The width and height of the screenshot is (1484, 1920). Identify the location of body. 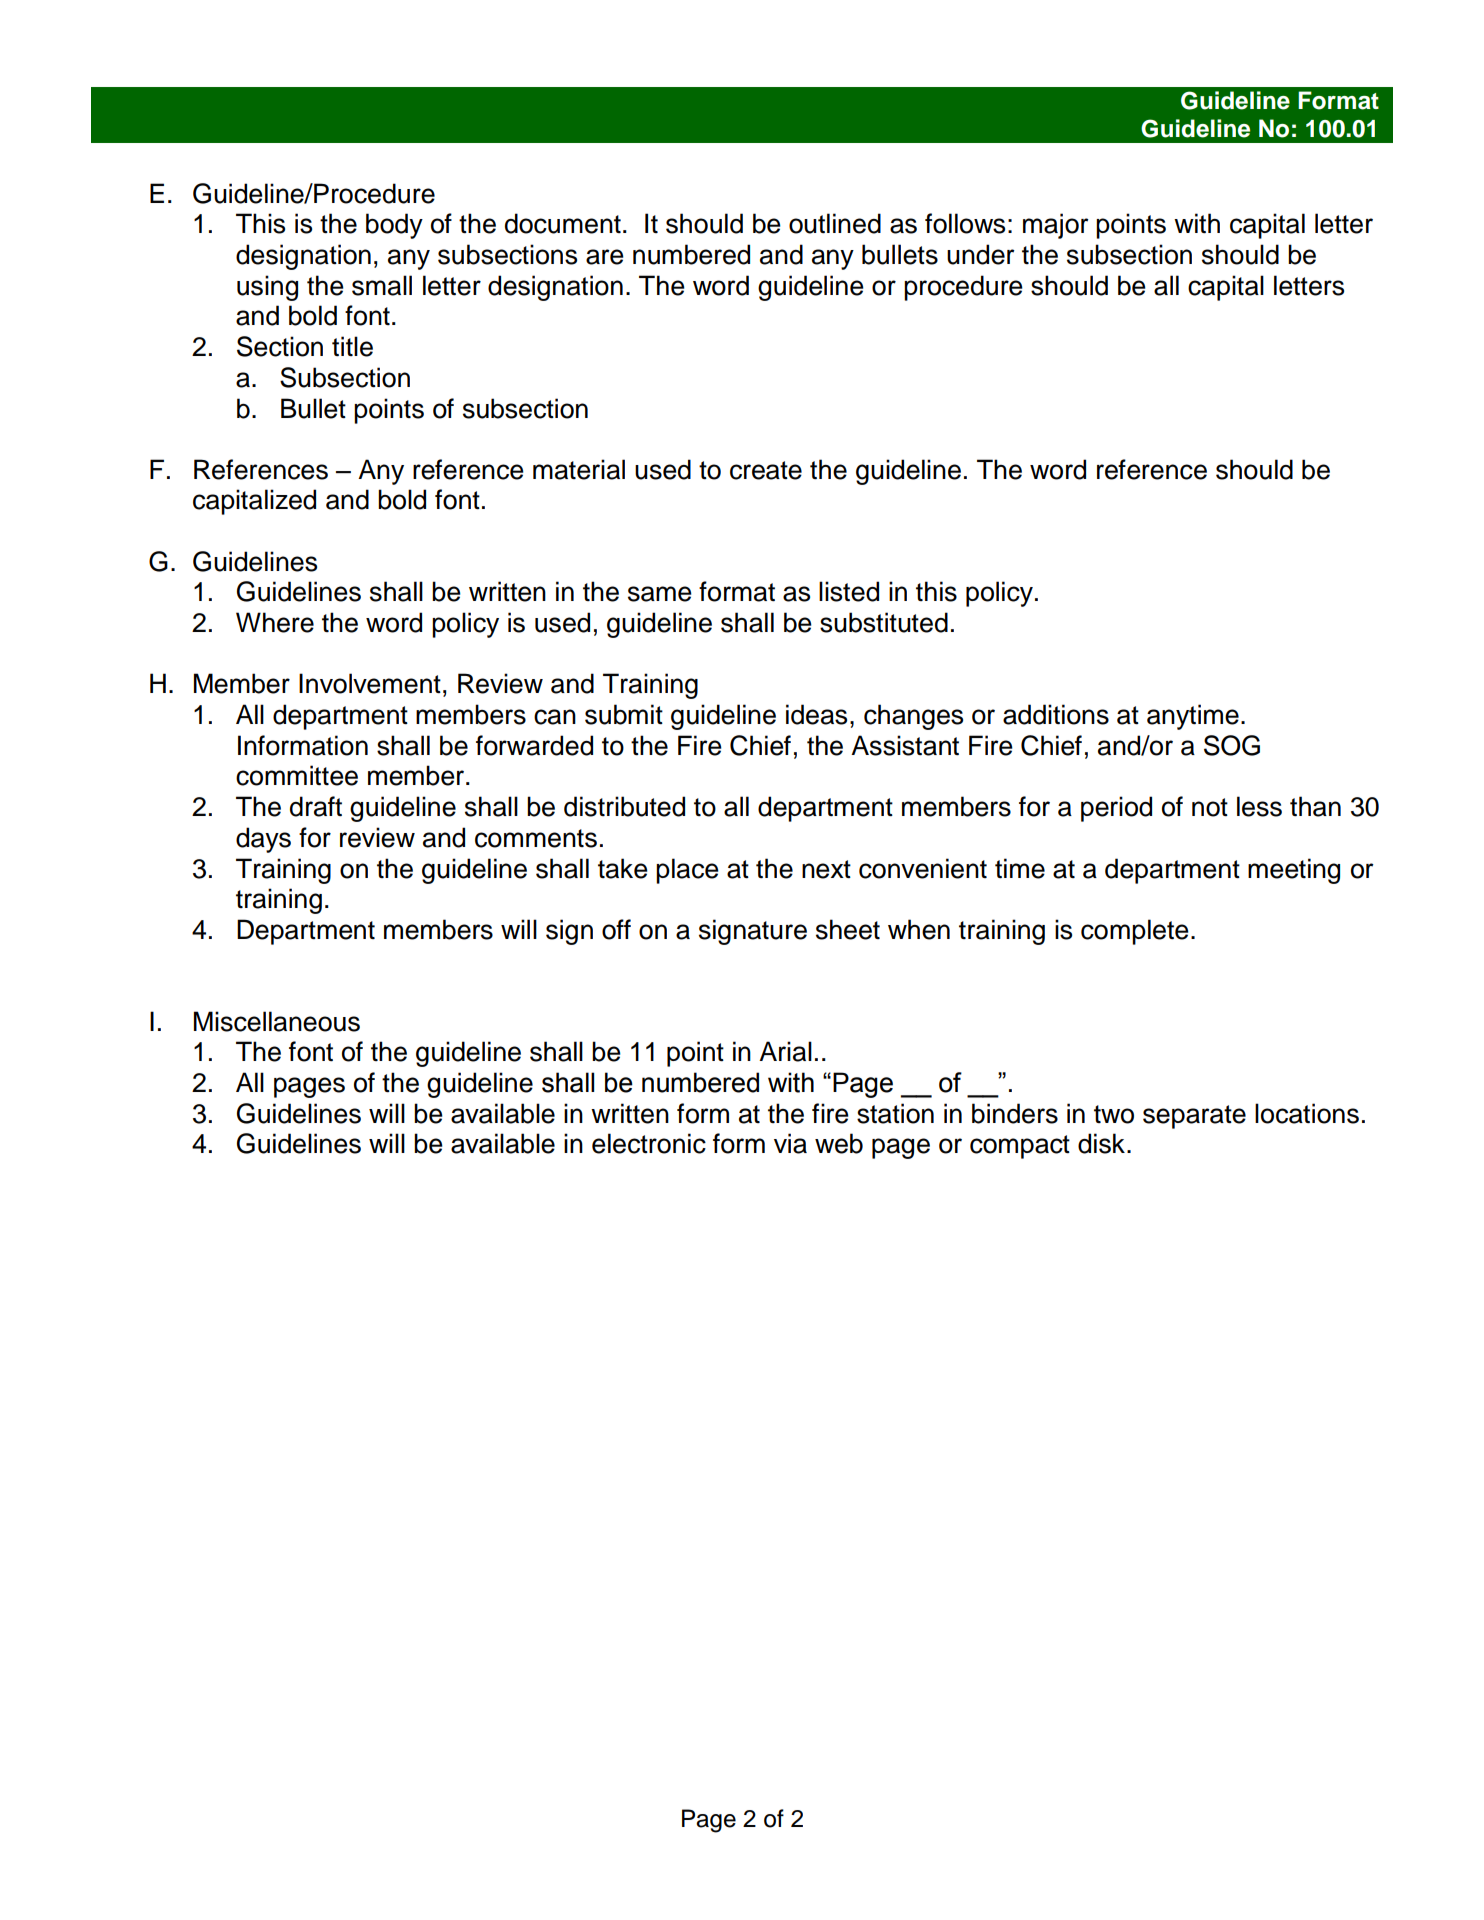
(394, 226).
